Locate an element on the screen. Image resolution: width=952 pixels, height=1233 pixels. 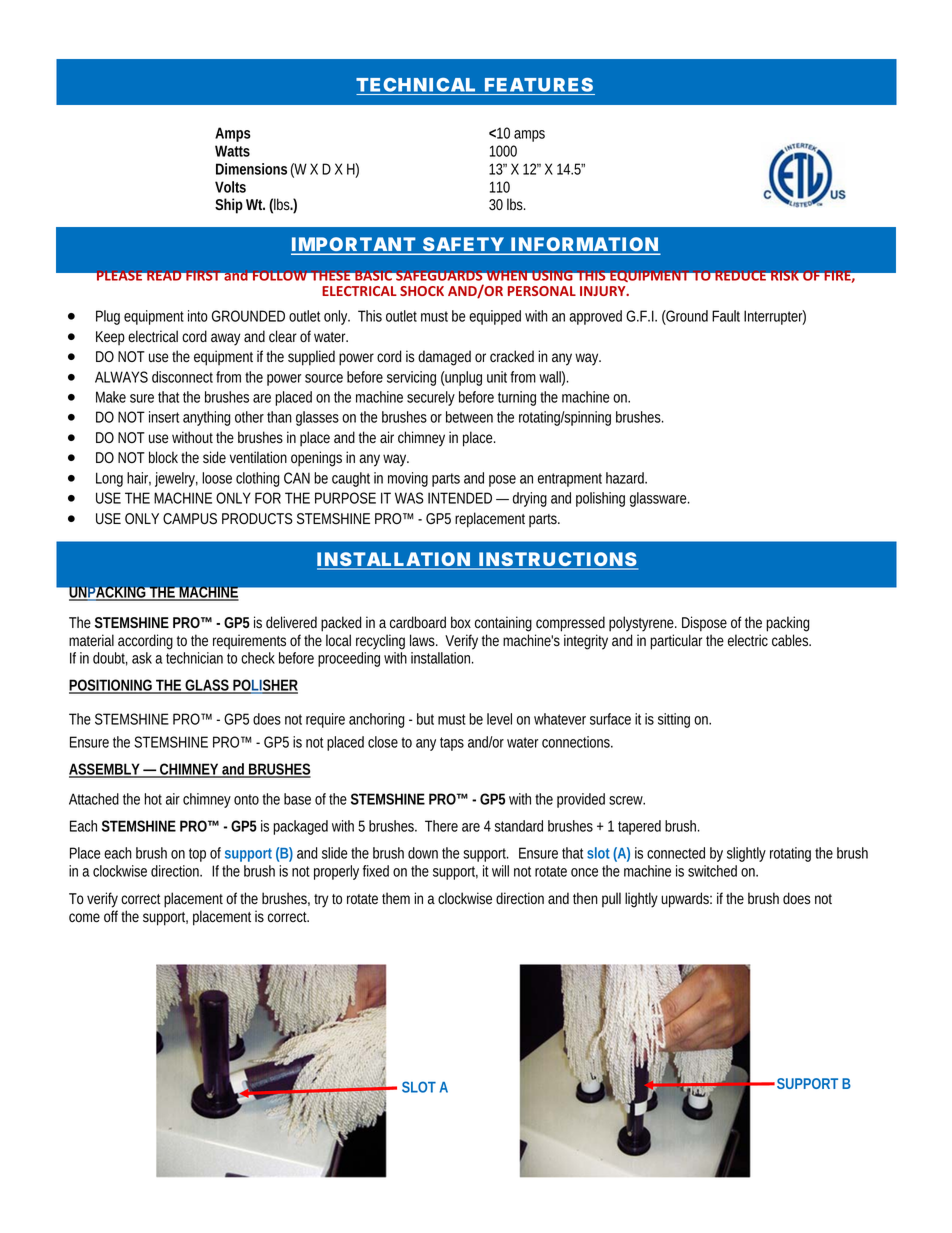
CAMPUS is located at coordinates (190, 519).
